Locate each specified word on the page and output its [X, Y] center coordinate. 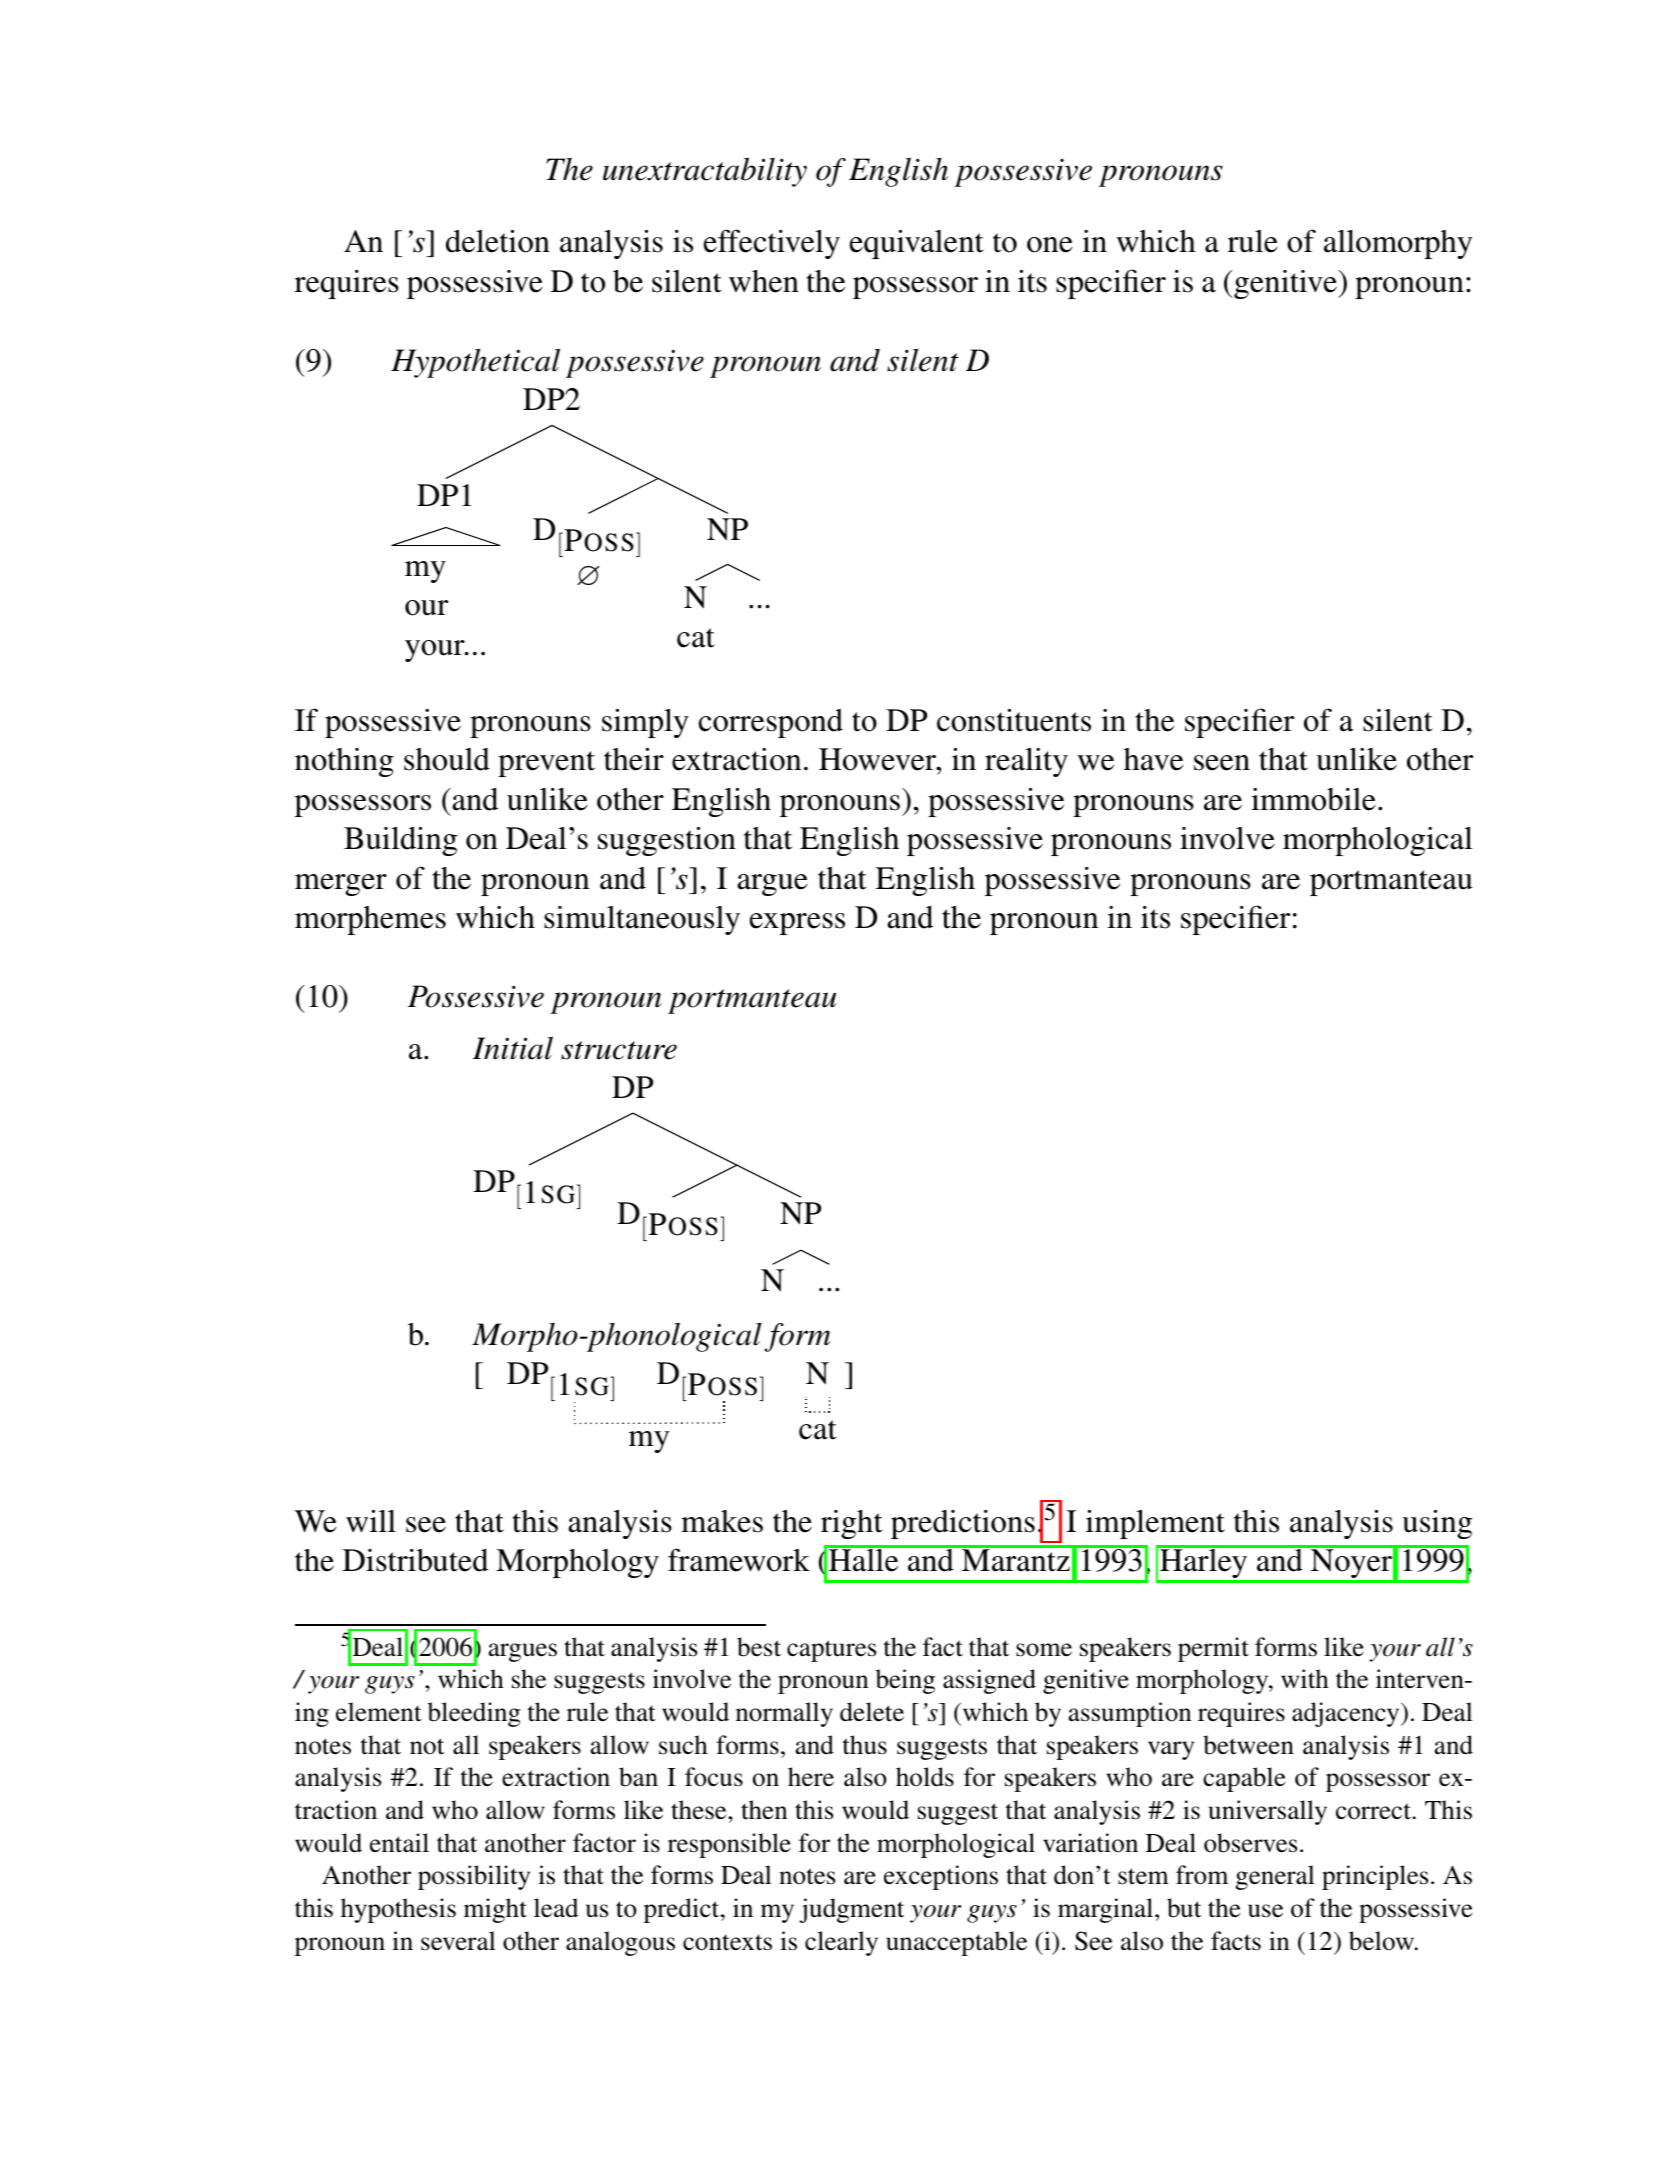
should [447, 759]
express [797, 924]
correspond [771, 723]
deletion [498, 241]
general [1275, 1877]
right [852, 1524]
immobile [1313, 799]
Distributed [415, 1560]
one [1050, 245]
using [1437, 1524]
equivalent [917, 244]
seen [1222, 763]
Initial [513, 1048]
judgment [851, 1910]
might [495, 1910]
